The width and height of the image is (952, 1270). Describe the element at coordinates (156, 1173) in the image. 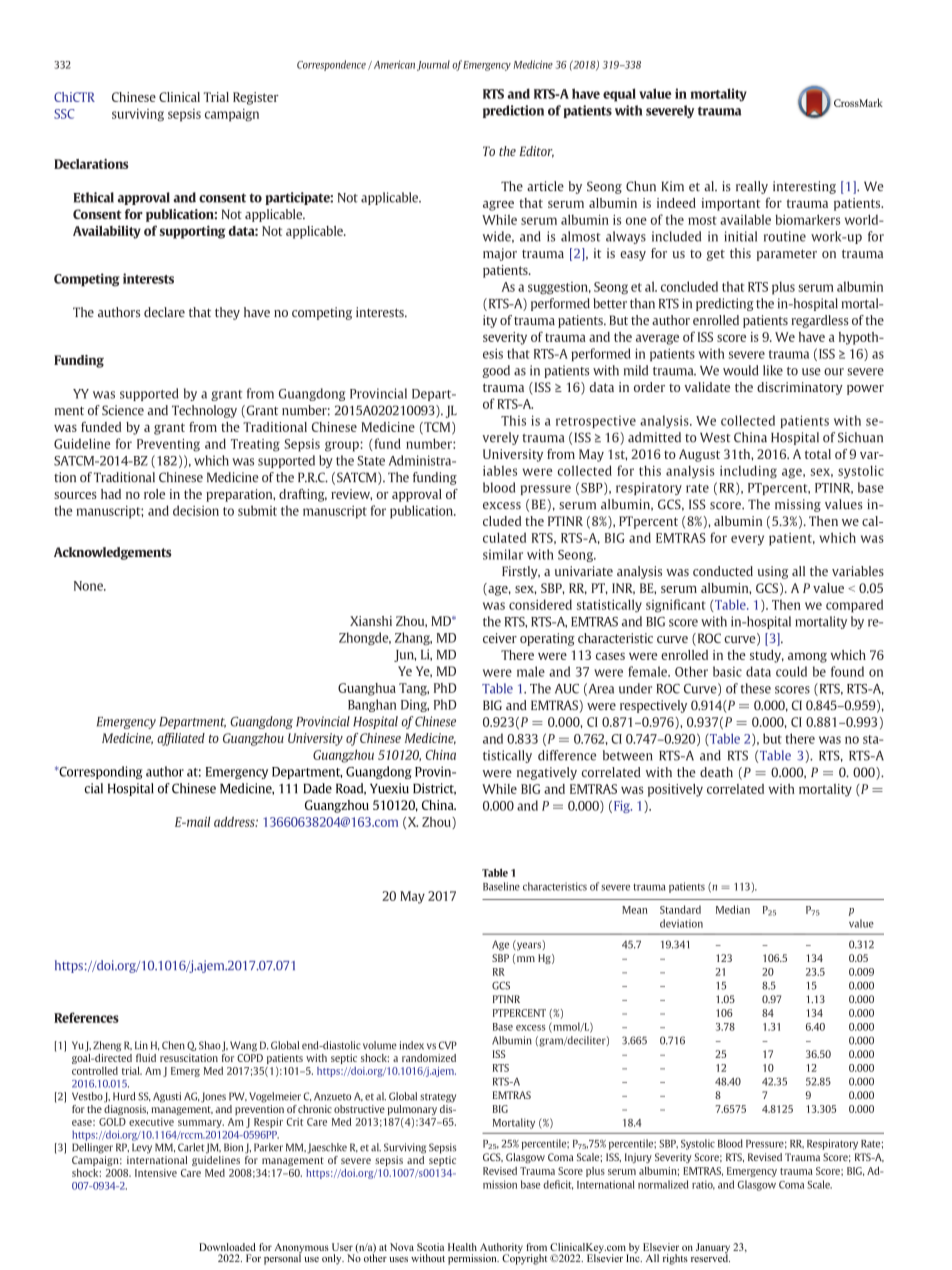

I see `Intensive` at that location.
